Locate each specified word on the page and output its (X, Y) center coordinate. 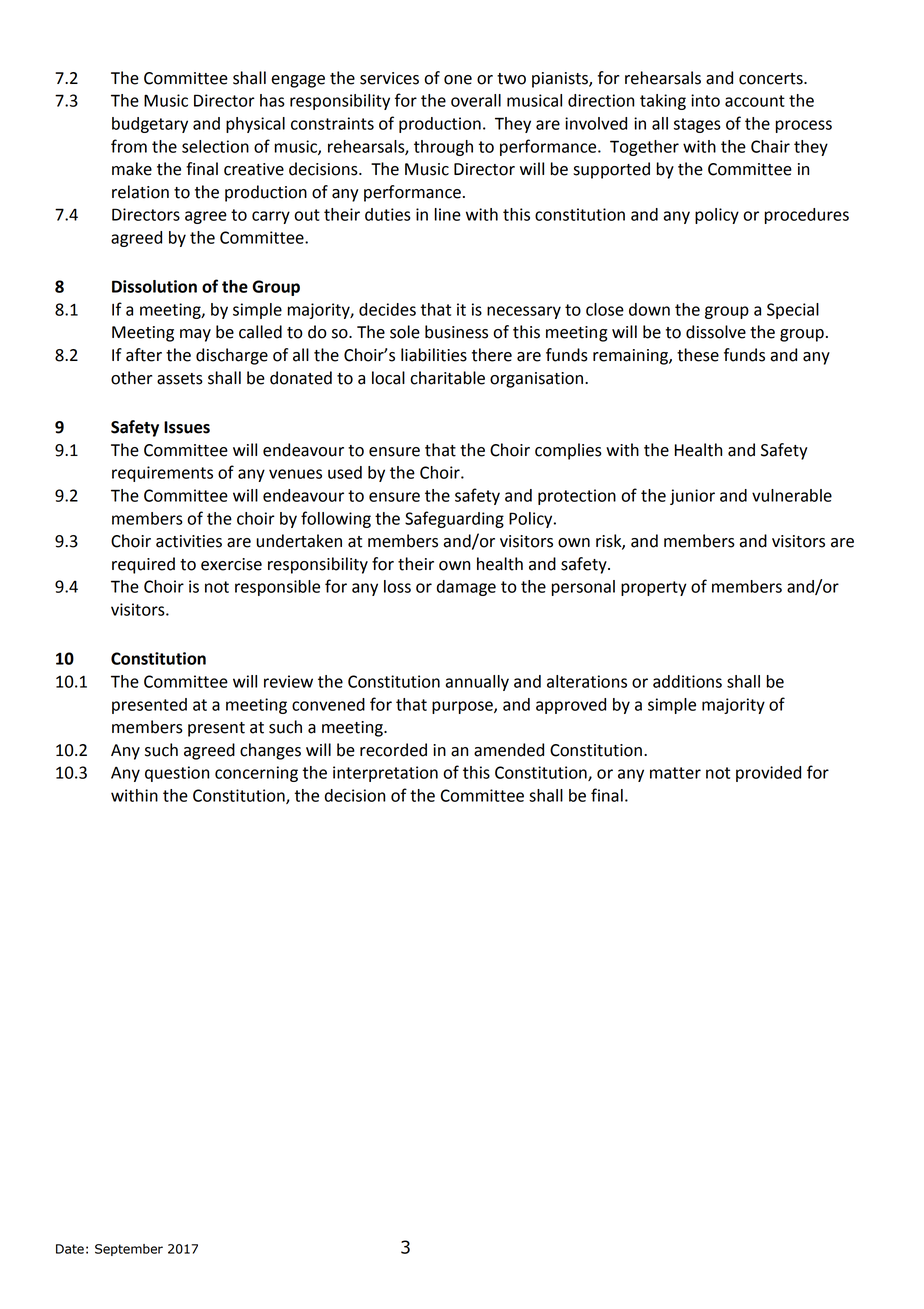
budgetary (150, 125)
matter (675, 773)
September (129, 1250)
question (177, 774)
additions (687, 681)
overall (476, 100)
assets (180, 379)
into (705, 100)
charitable (447, 378)
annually (477, 683)
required (143, 565)
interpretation (385, 774)
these (698, 355)
